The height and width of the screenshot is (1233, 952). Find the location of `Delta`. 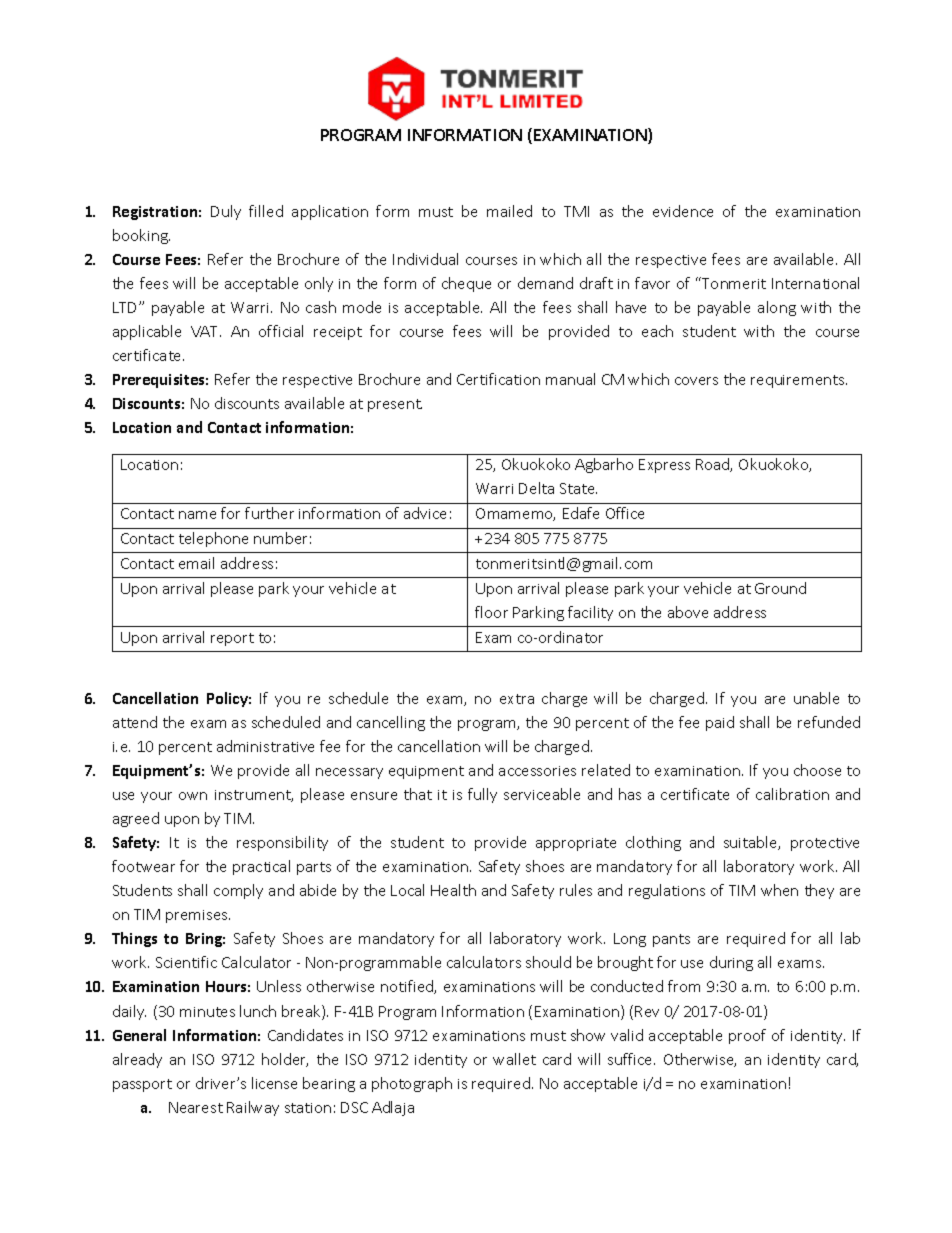

Delta is located at coordinates (536, 488).
